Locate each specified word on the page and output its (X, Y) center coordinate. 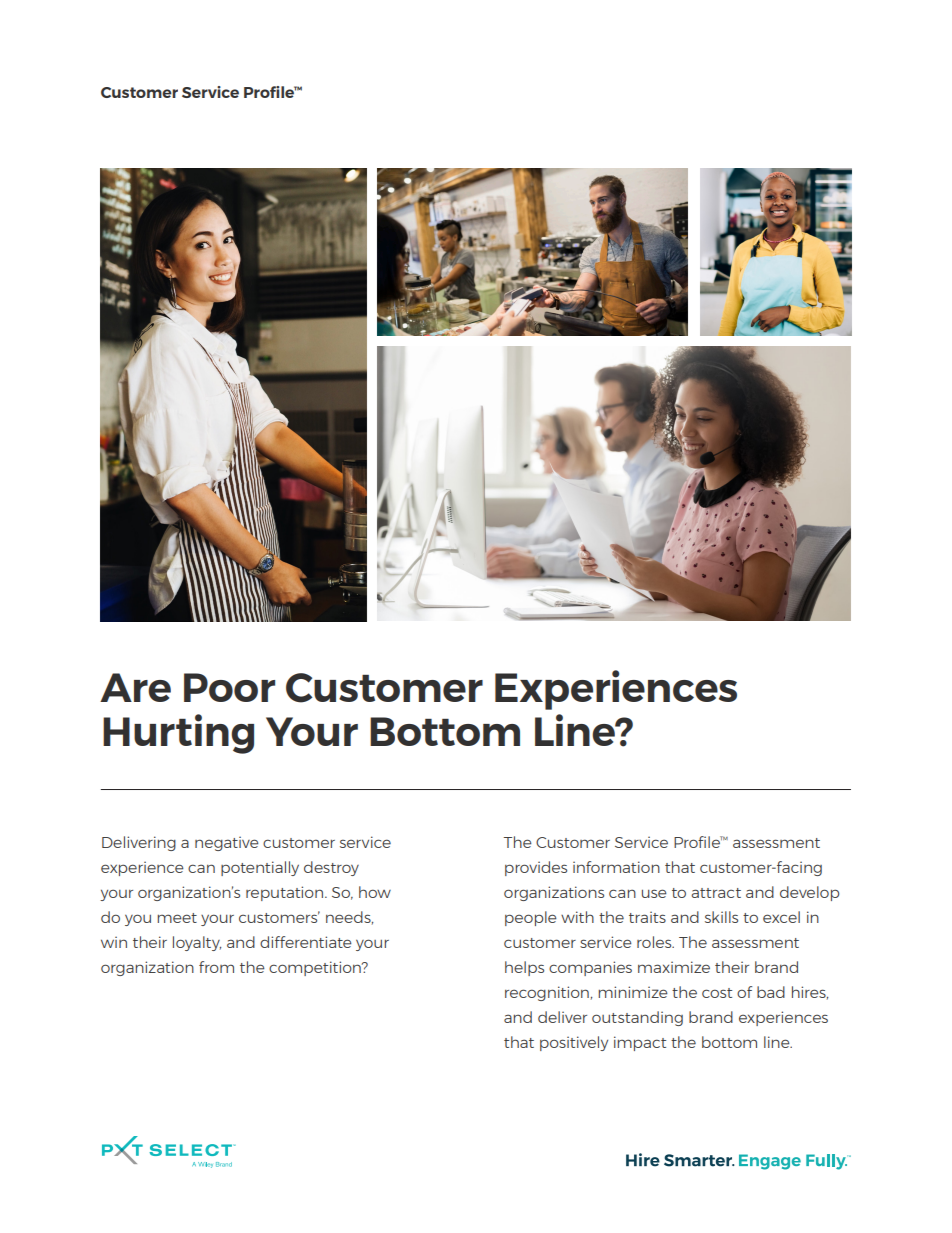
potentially (260, 868)
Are (135, 687)
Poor (229, 687)
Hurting (178, 734)
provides (536, 868)
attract (716, 893)
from (216, 967)
